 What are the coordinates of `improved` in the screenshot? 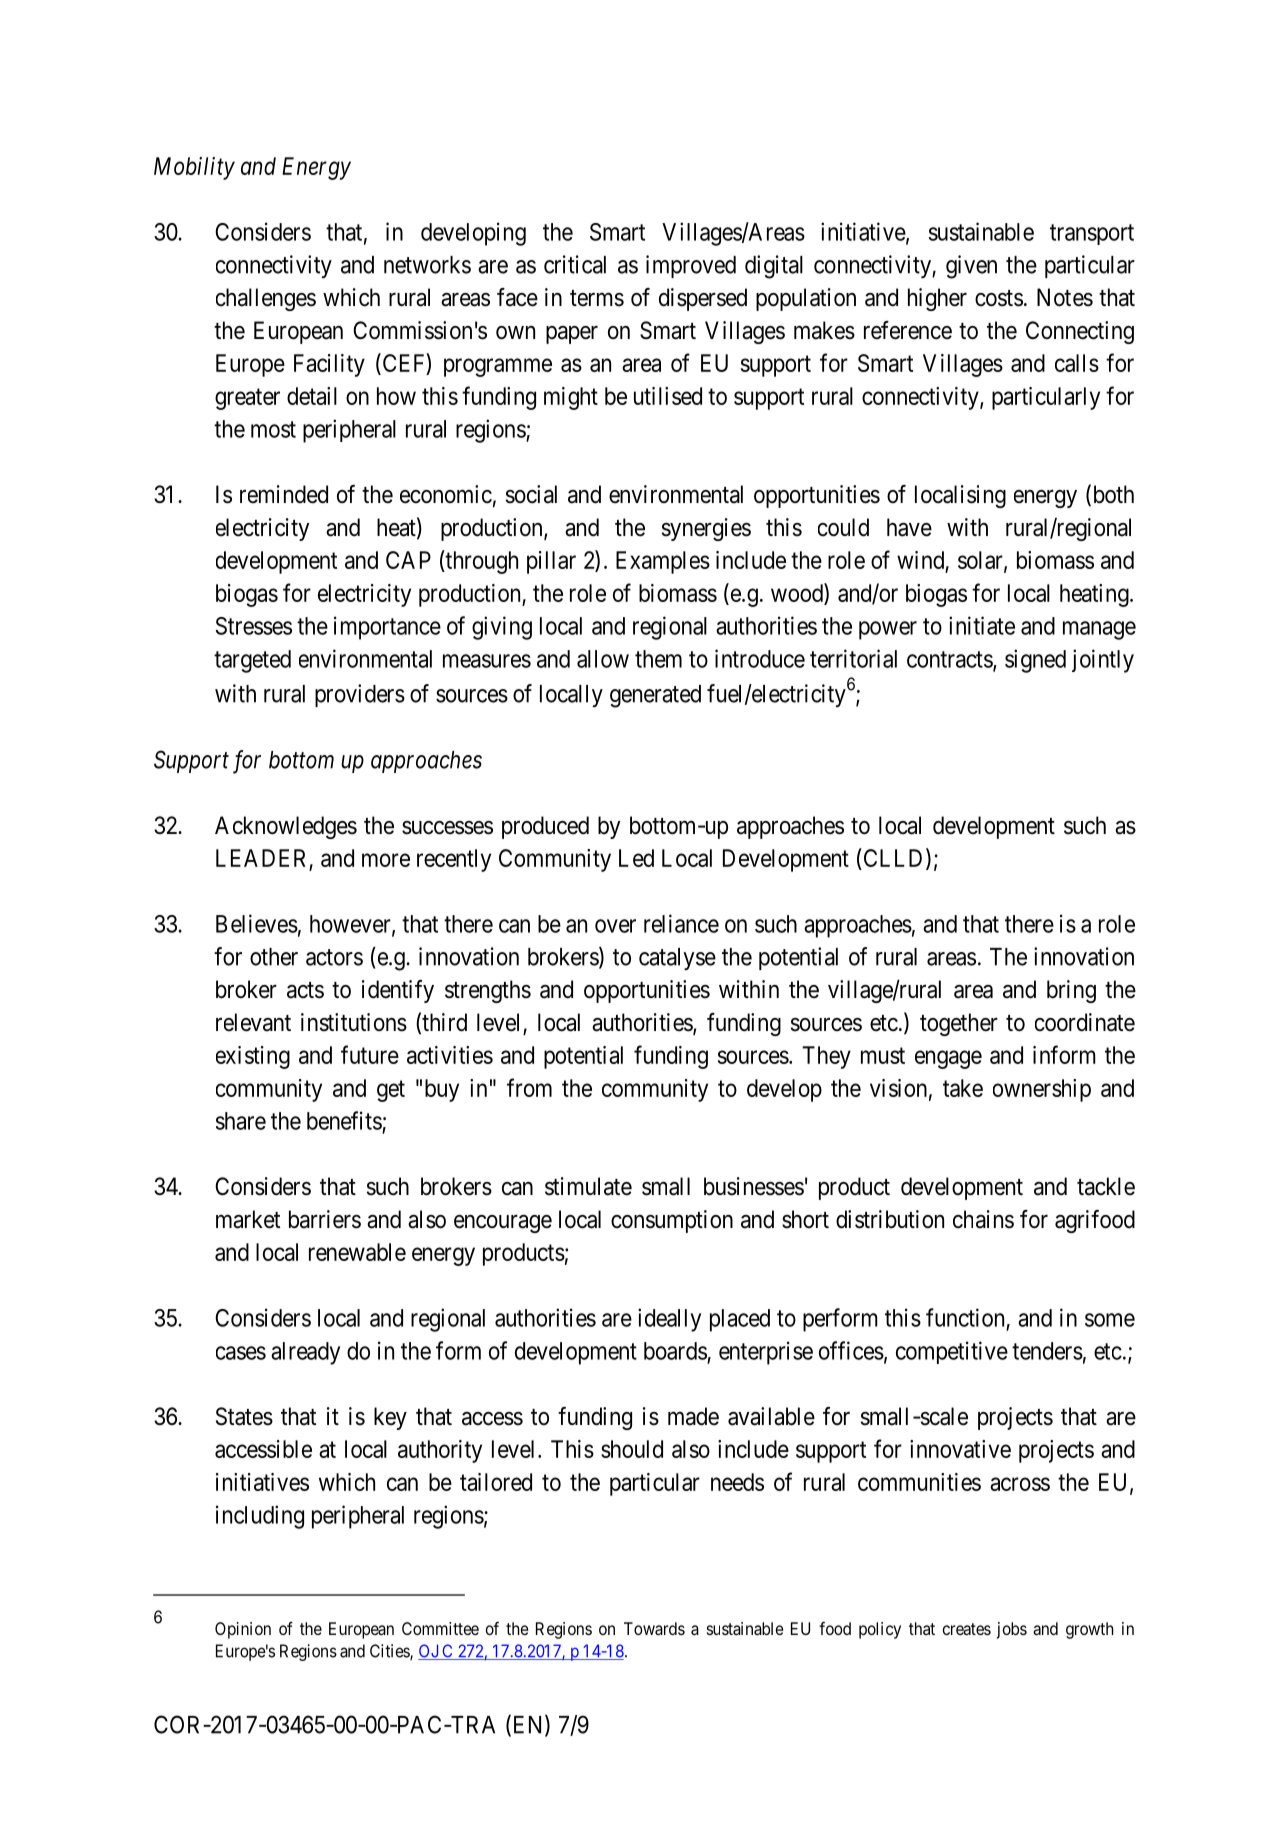 It's located at (691, 266).
